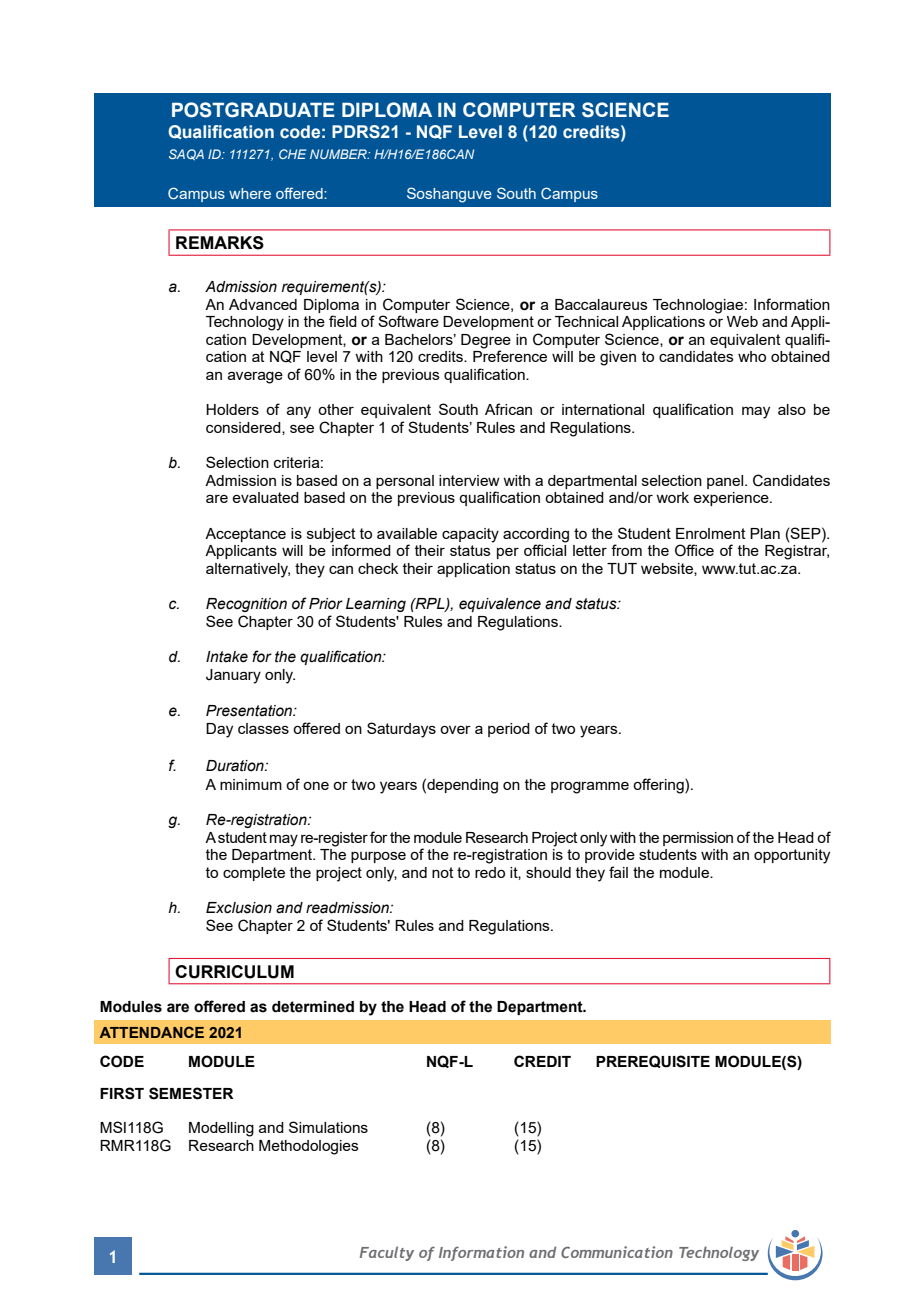 This page has width=924, height=1311. I want to click on NUMBER, so click(339, 154).
